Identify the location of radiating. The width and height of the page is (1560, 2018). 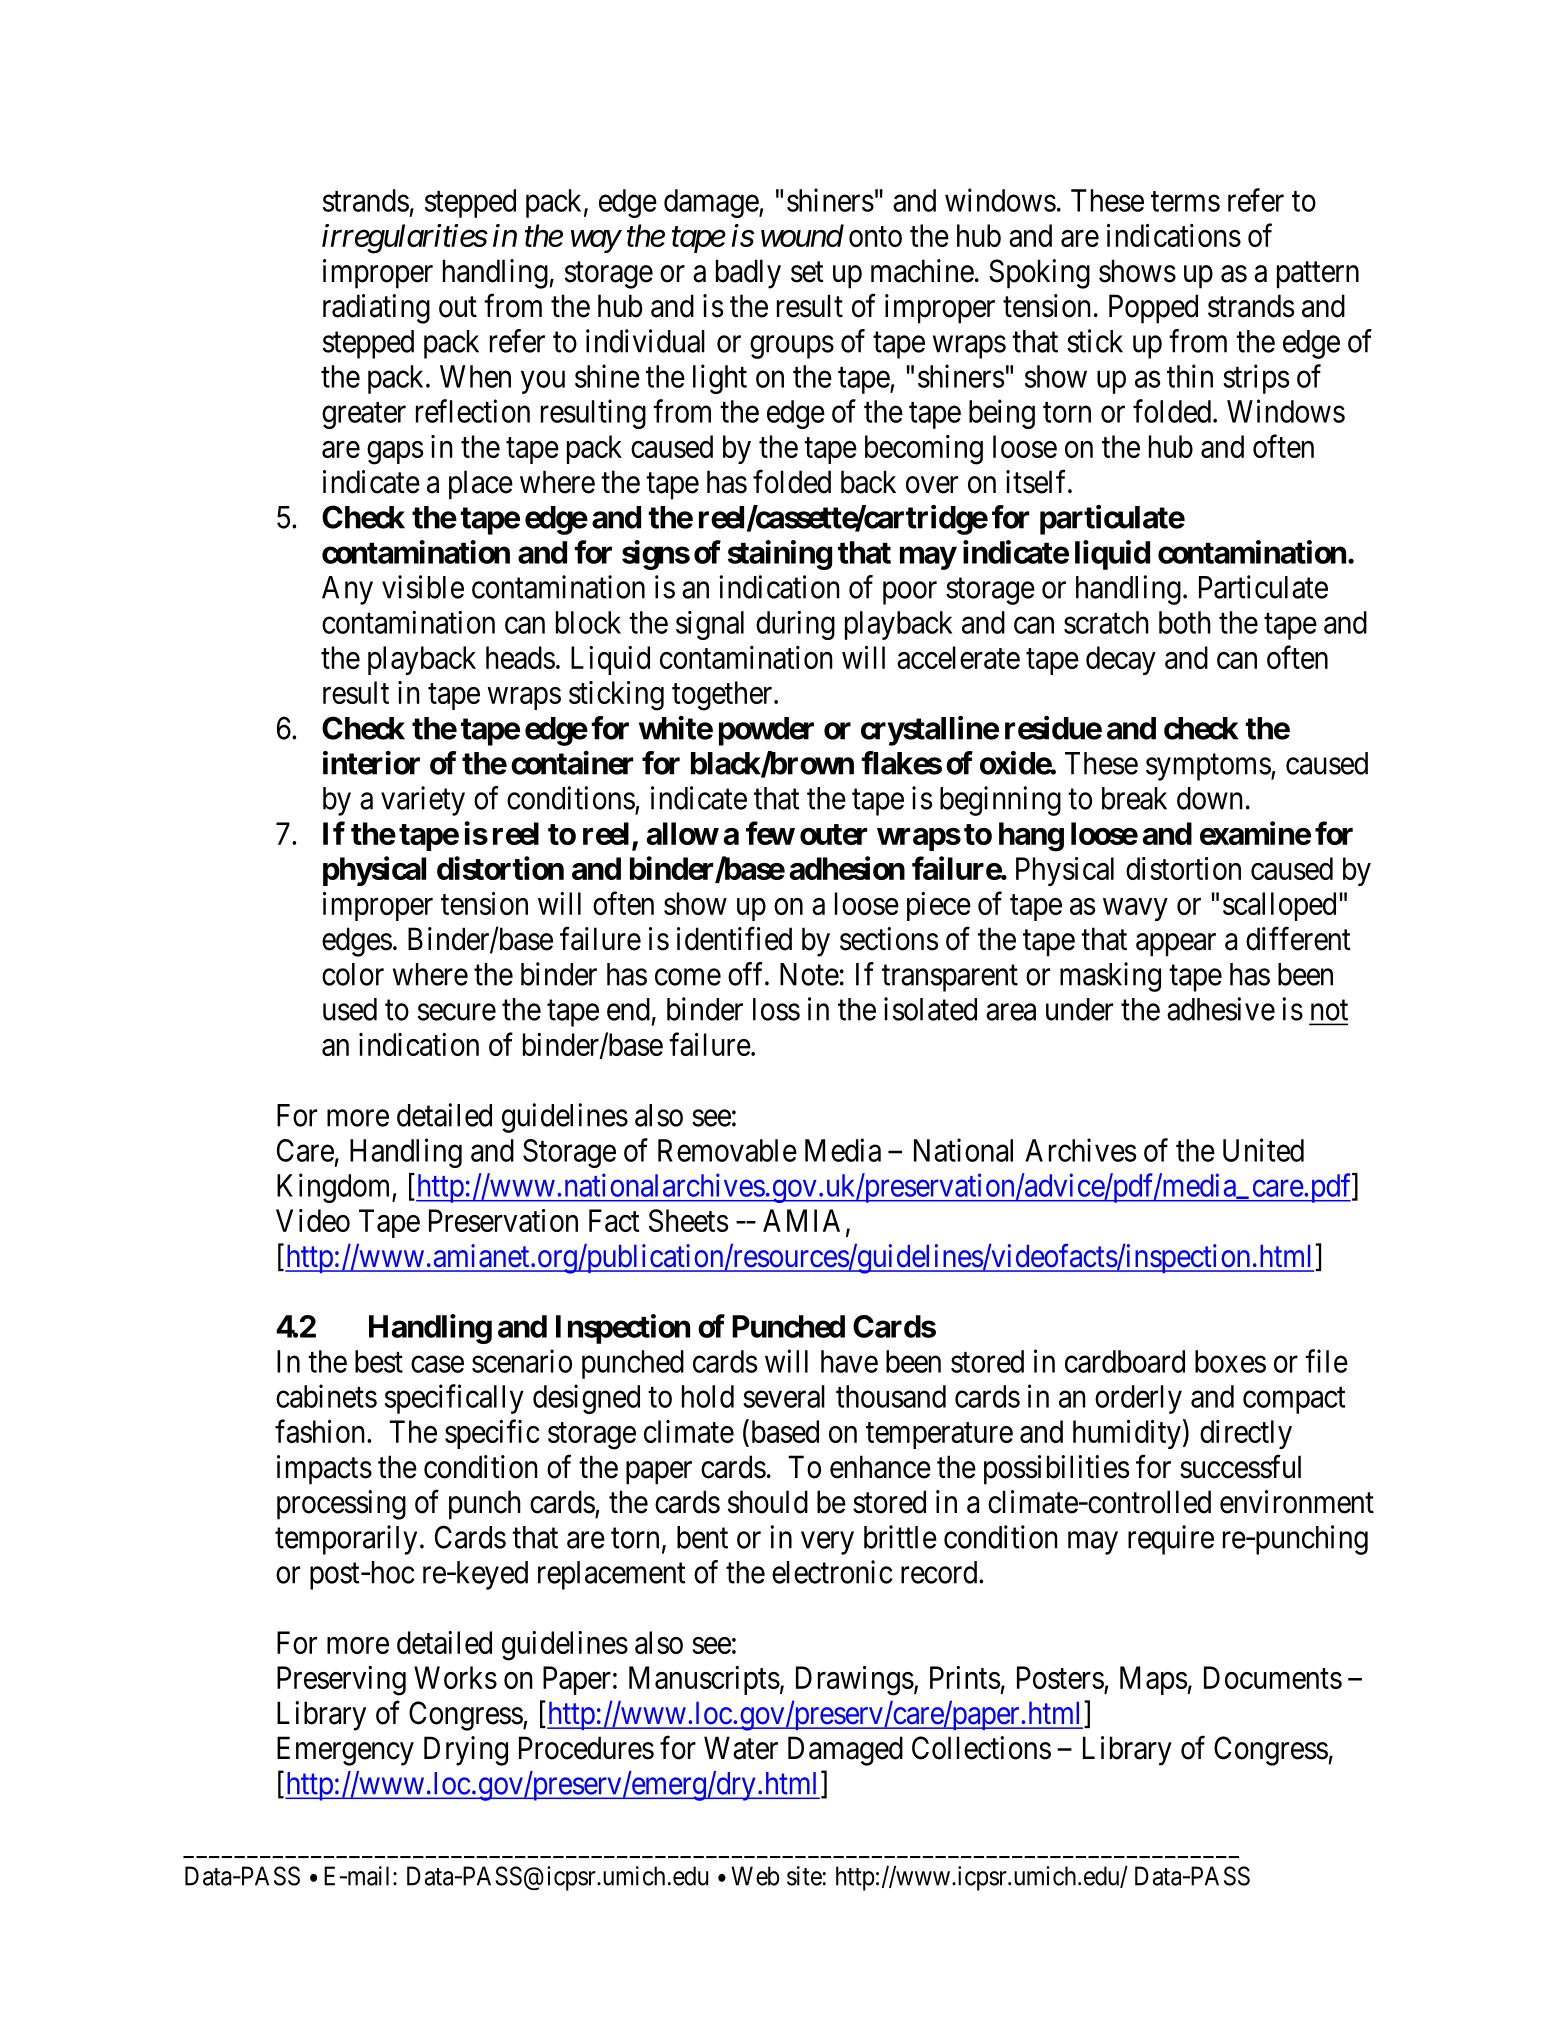
(376, 309).
